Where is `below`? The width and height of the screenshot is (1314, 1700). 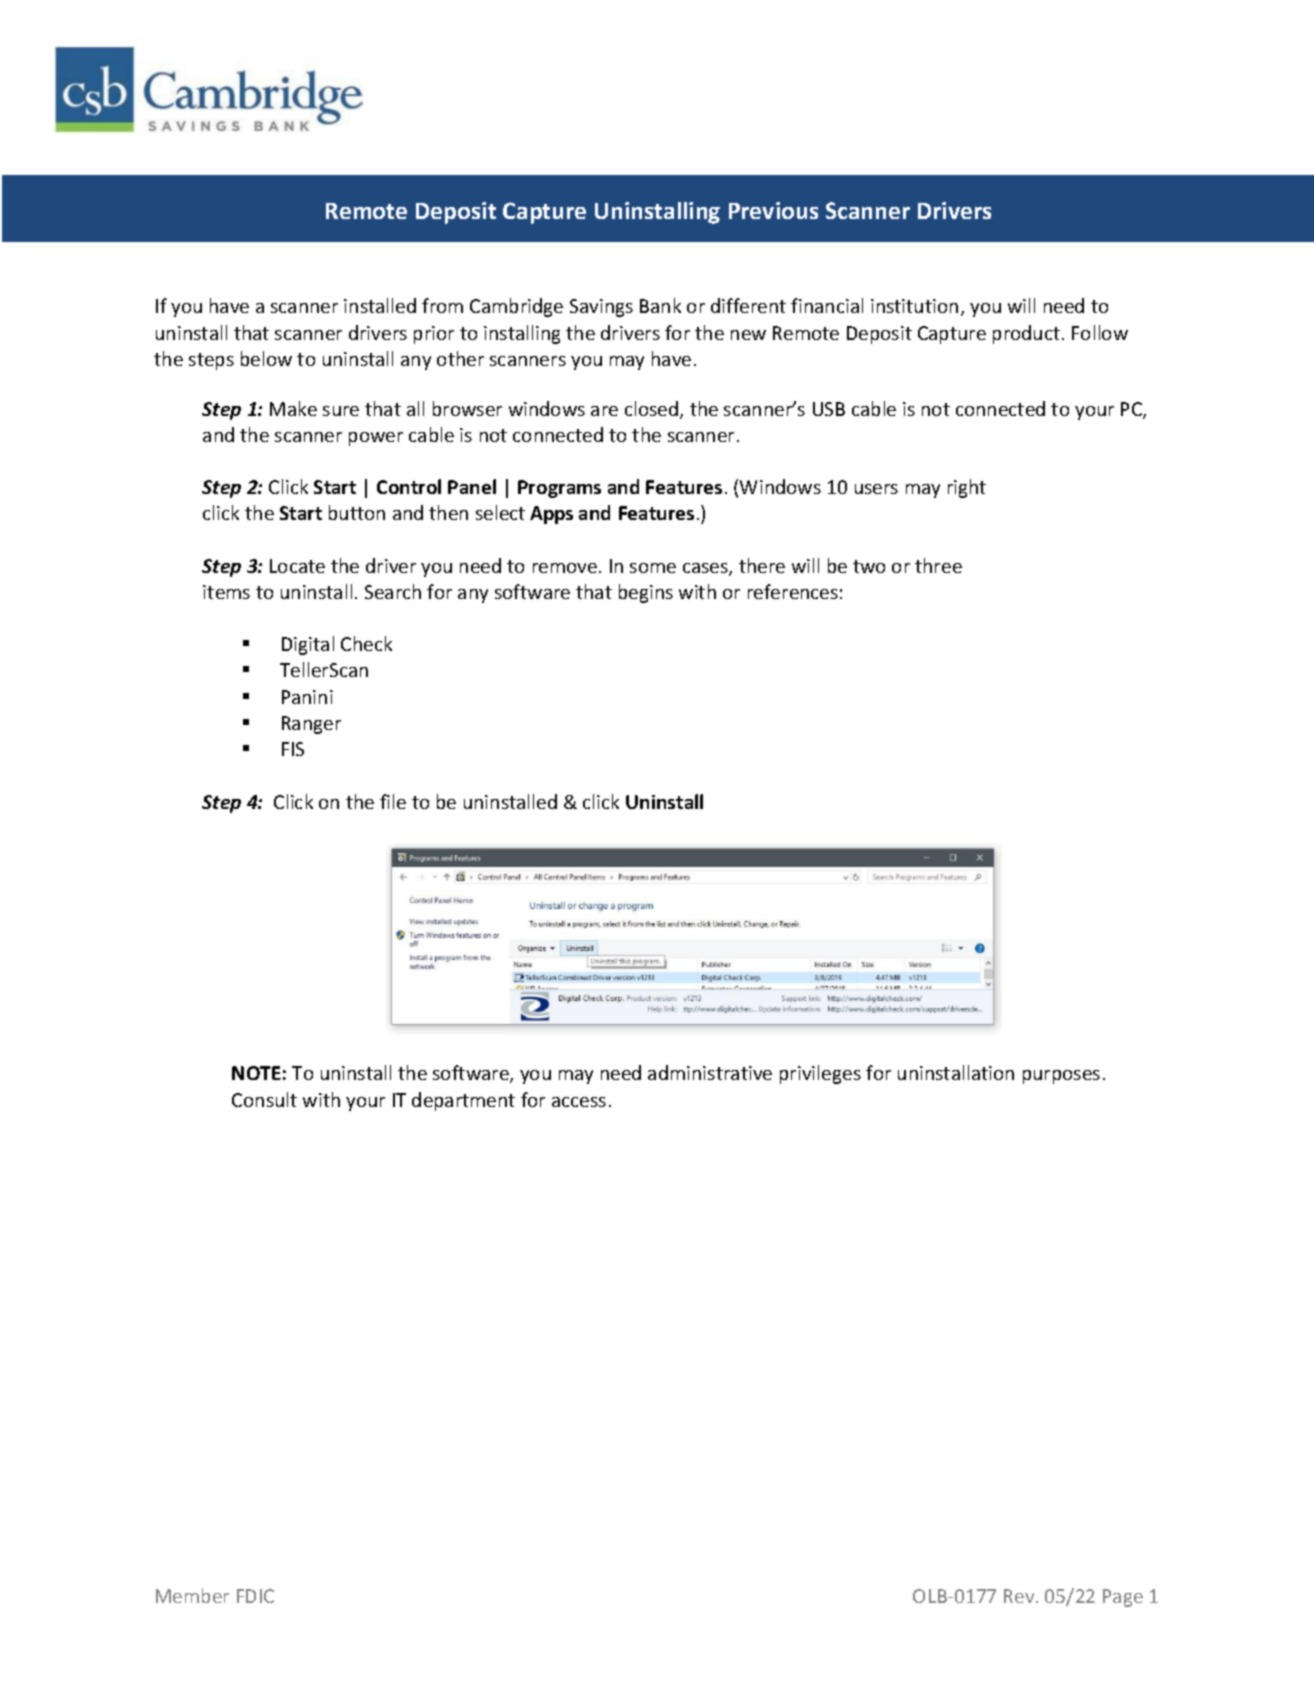
below is located at coordinates (266, 358).
